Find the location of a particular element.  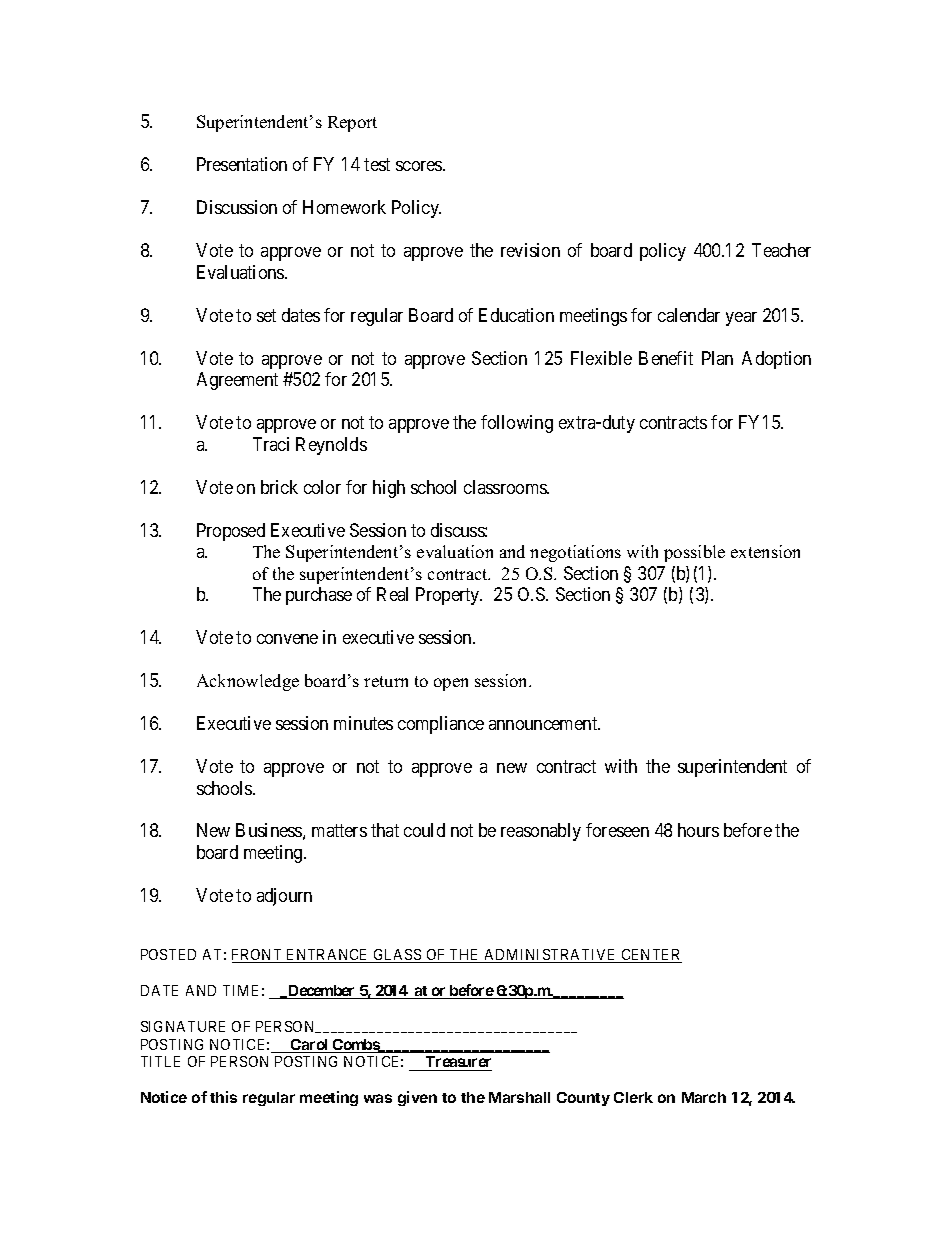

compliance is located at coordinates (441, 725).
